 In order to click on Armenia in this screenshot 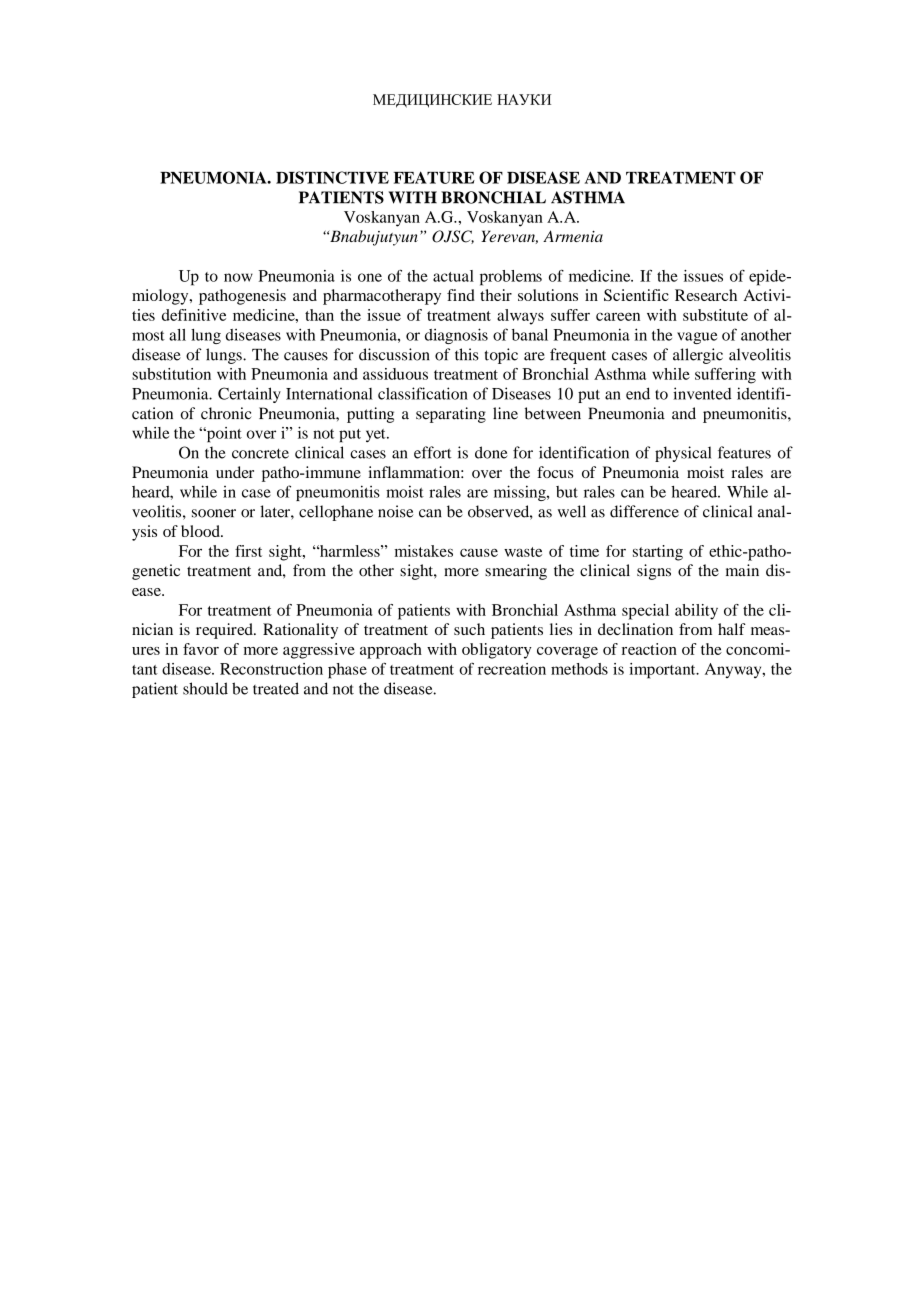, I will do `click(573, 236)`.
